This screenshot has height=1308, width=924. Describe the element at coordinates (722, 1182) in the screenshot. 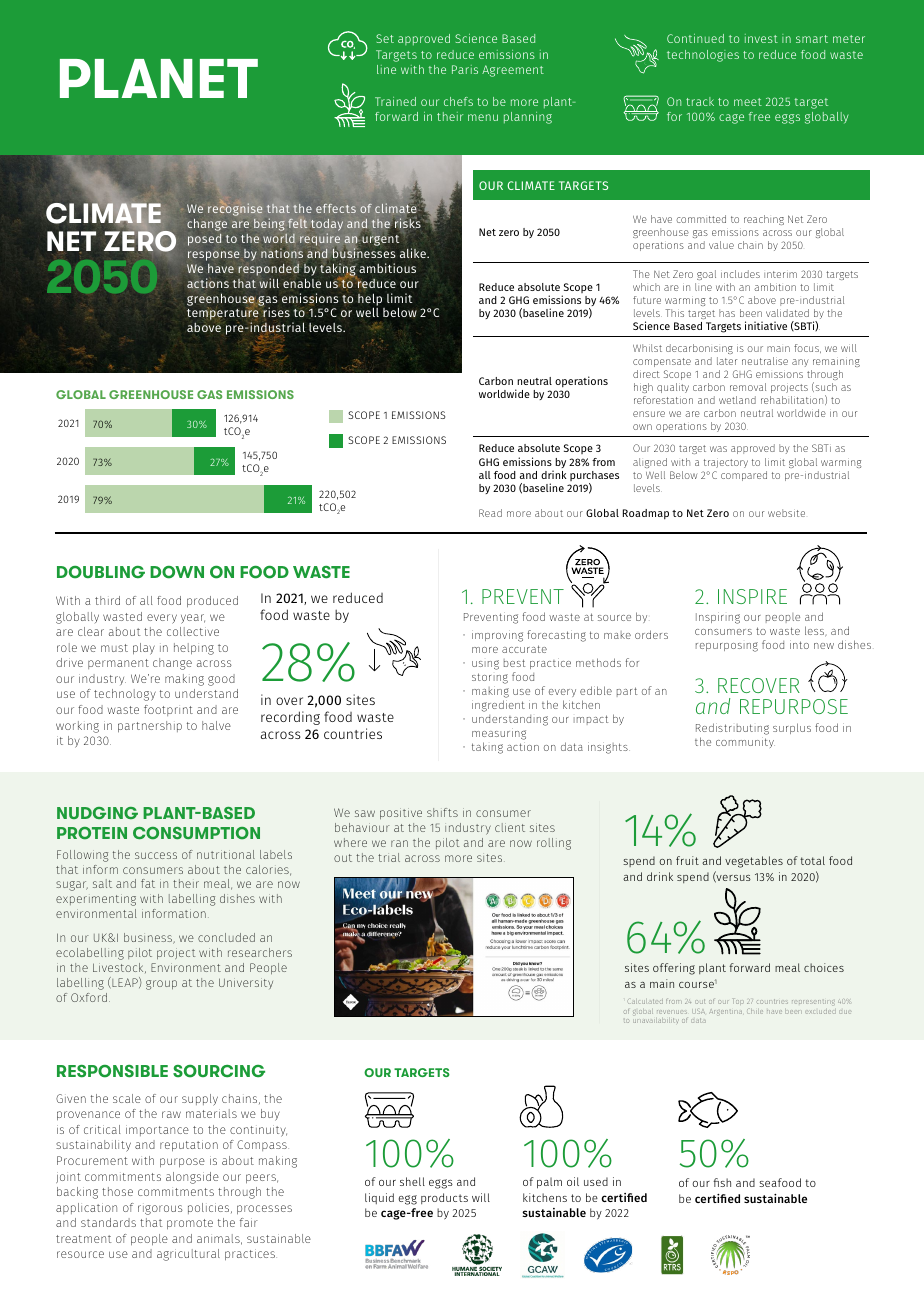

I see `fish` at that location.
